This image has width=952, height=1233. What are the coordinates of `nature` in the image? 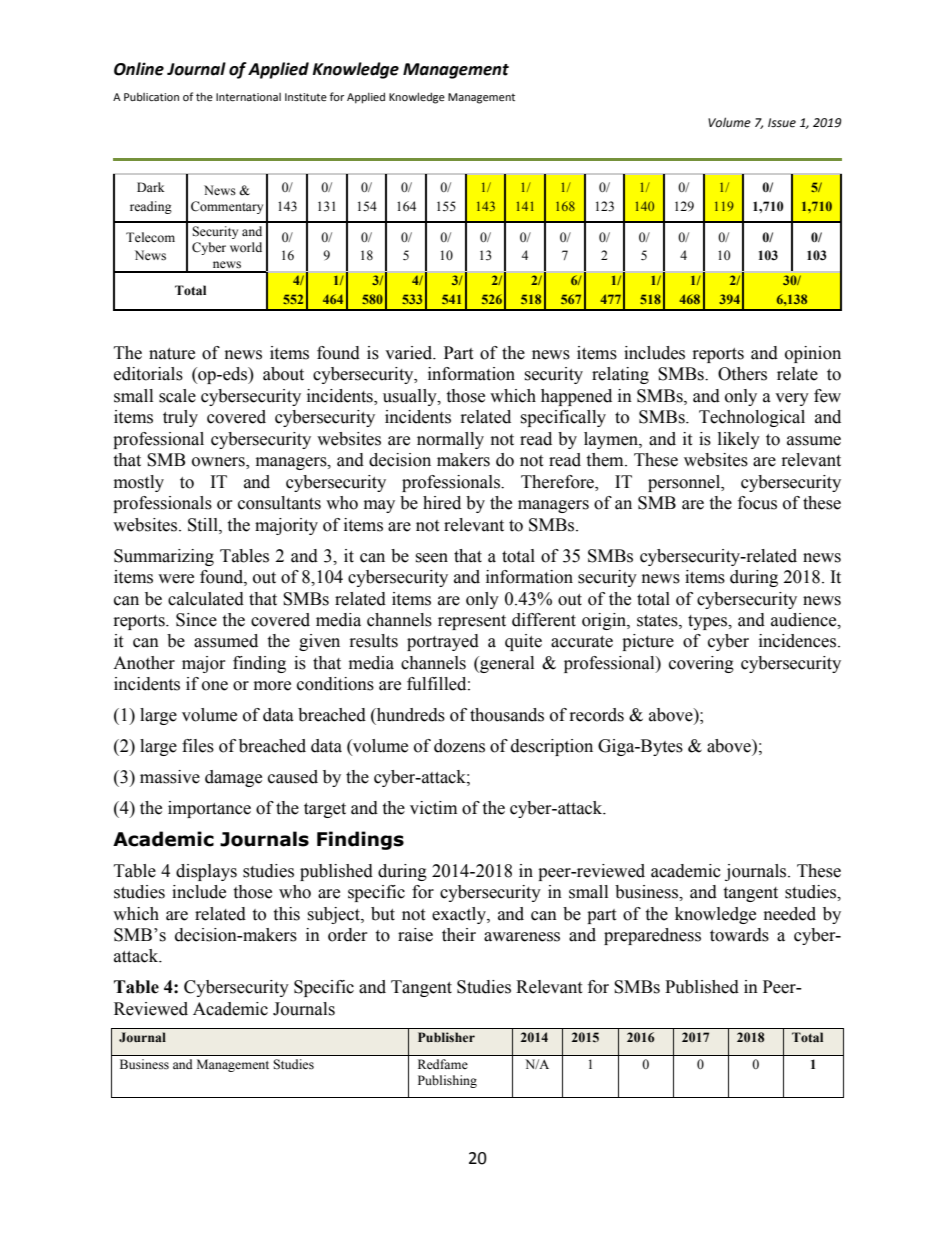 It's located at (172, 354).
